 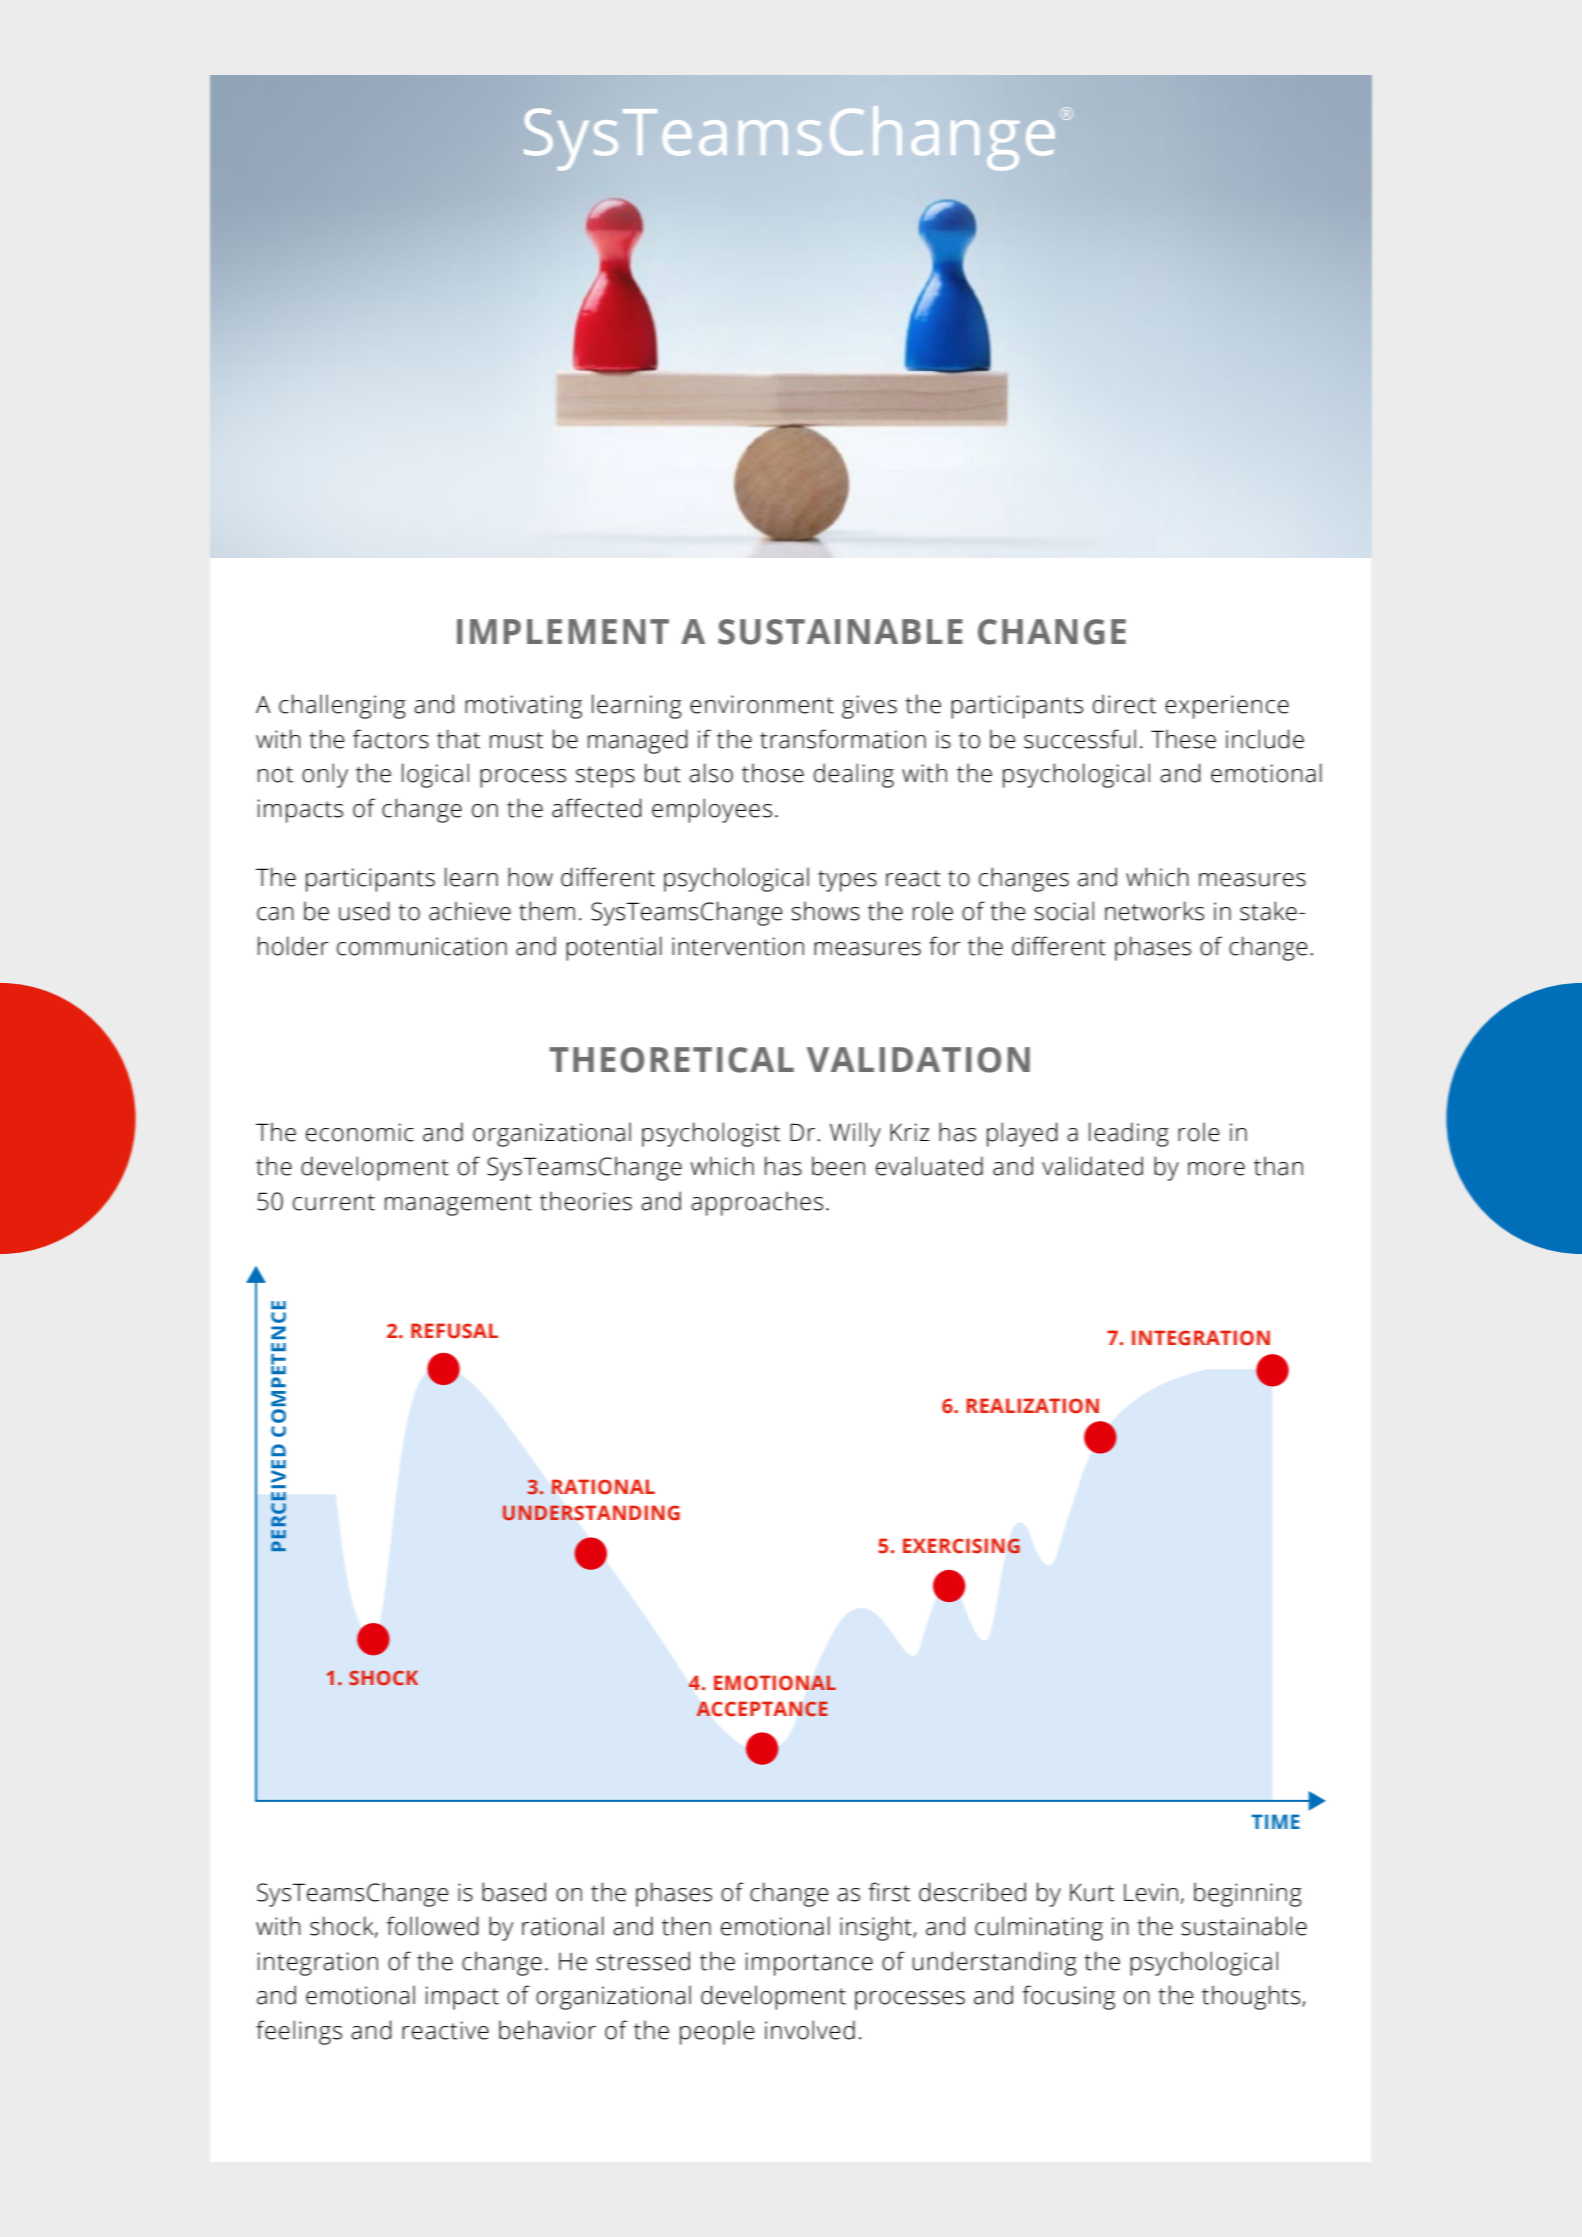 I want to click on importance, so click(x=809, y=1964).
